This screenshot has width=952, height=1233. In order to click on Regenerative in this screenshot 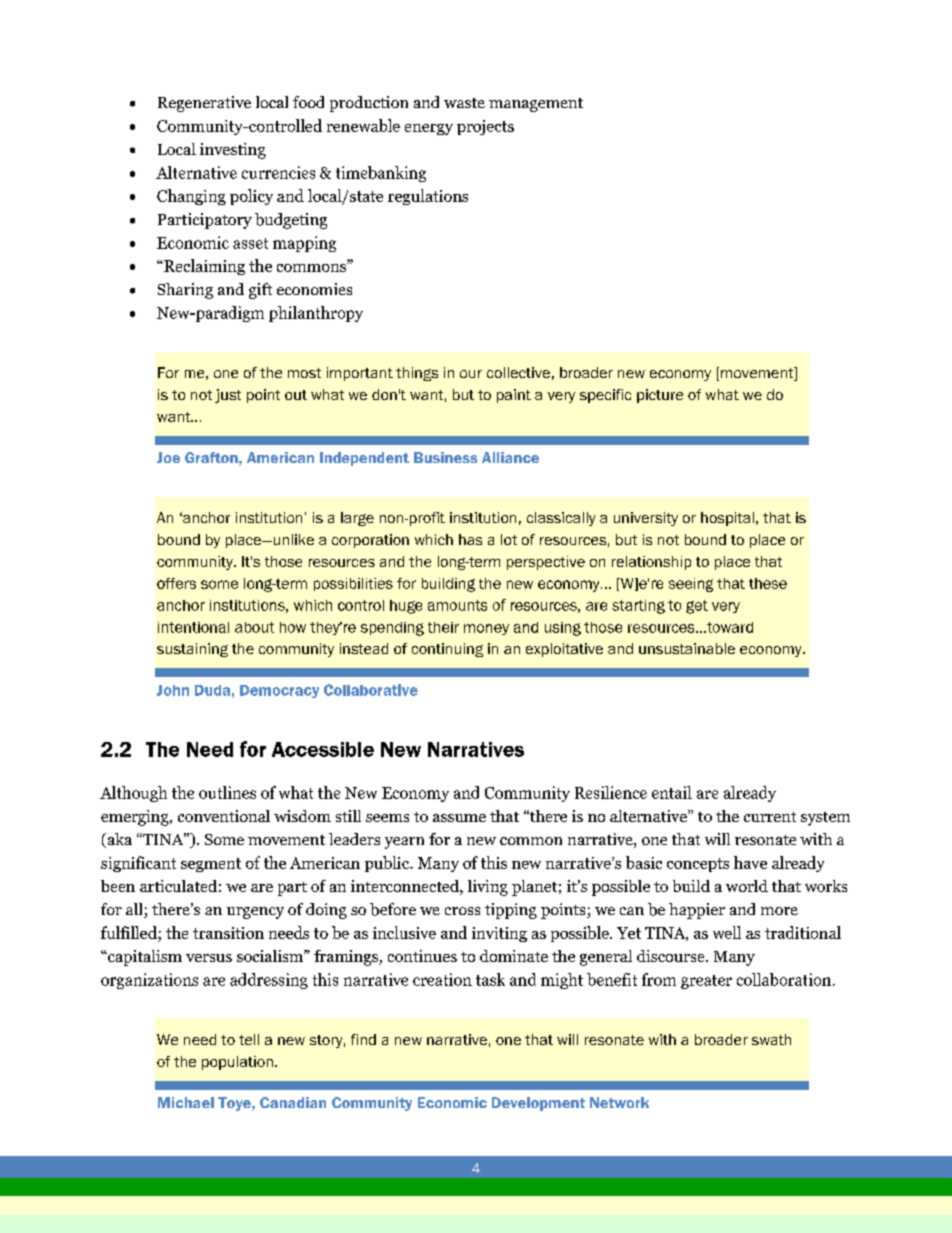, I will do `click(204, 104)`.
